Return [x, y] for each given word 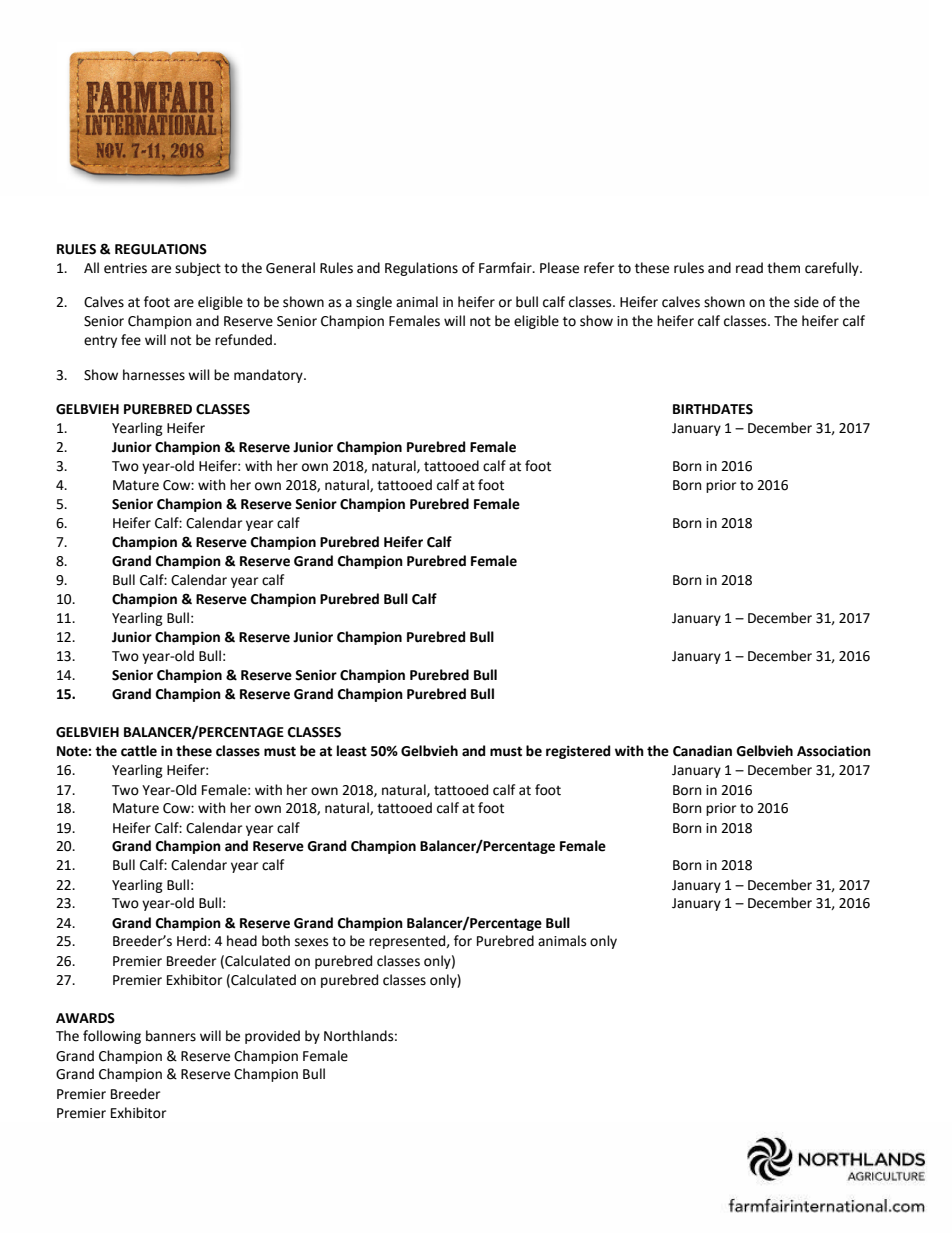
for [463, 941]
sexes [311, 942]
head [242, 941]
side [806, 302]
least [352, 751]
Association [834, 751]
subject [198, 269]
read [749, 268]
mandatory [269, 376]
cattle [139, 751]
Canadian [702, 751]
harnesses [154, 375]
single [374, 303]
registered [578, 752]
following [112, 1037]
